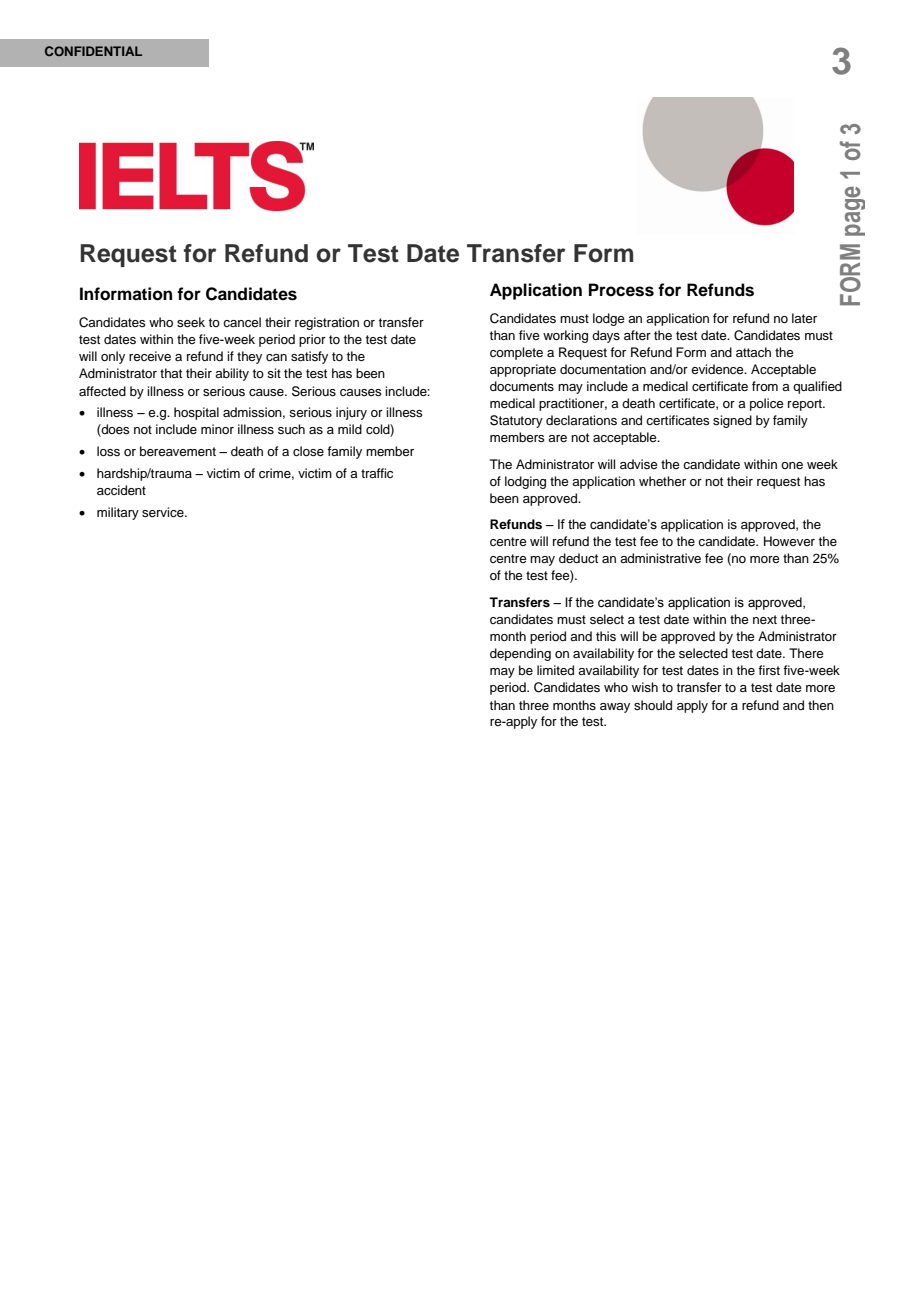 The height and width of the image is (1308, 924). I want to click on later, so click(804, 318).
